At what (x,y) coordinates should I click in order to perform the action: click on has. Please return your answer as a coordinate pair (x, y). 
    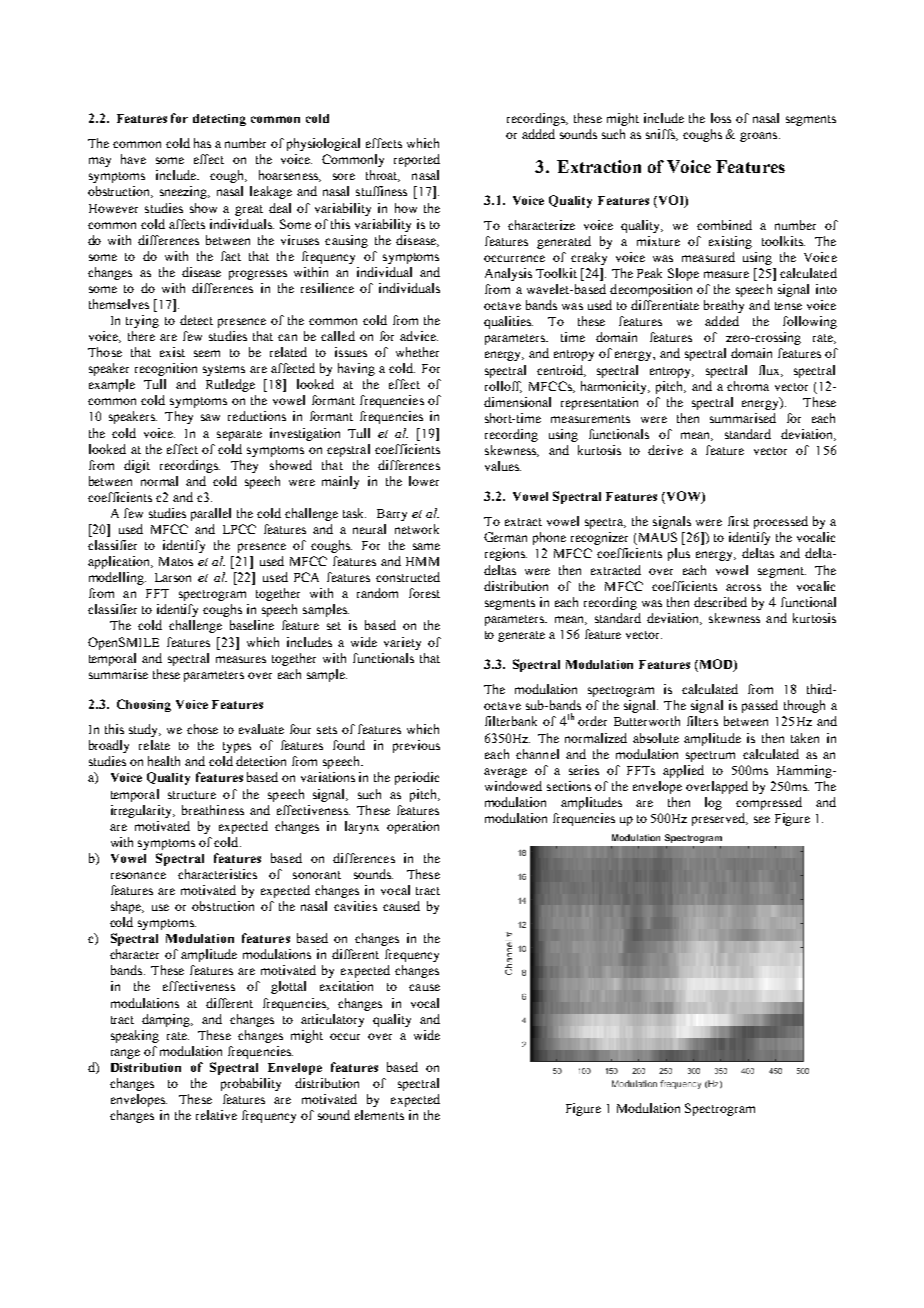
    Looking at the image, I should click on (202, 143).
